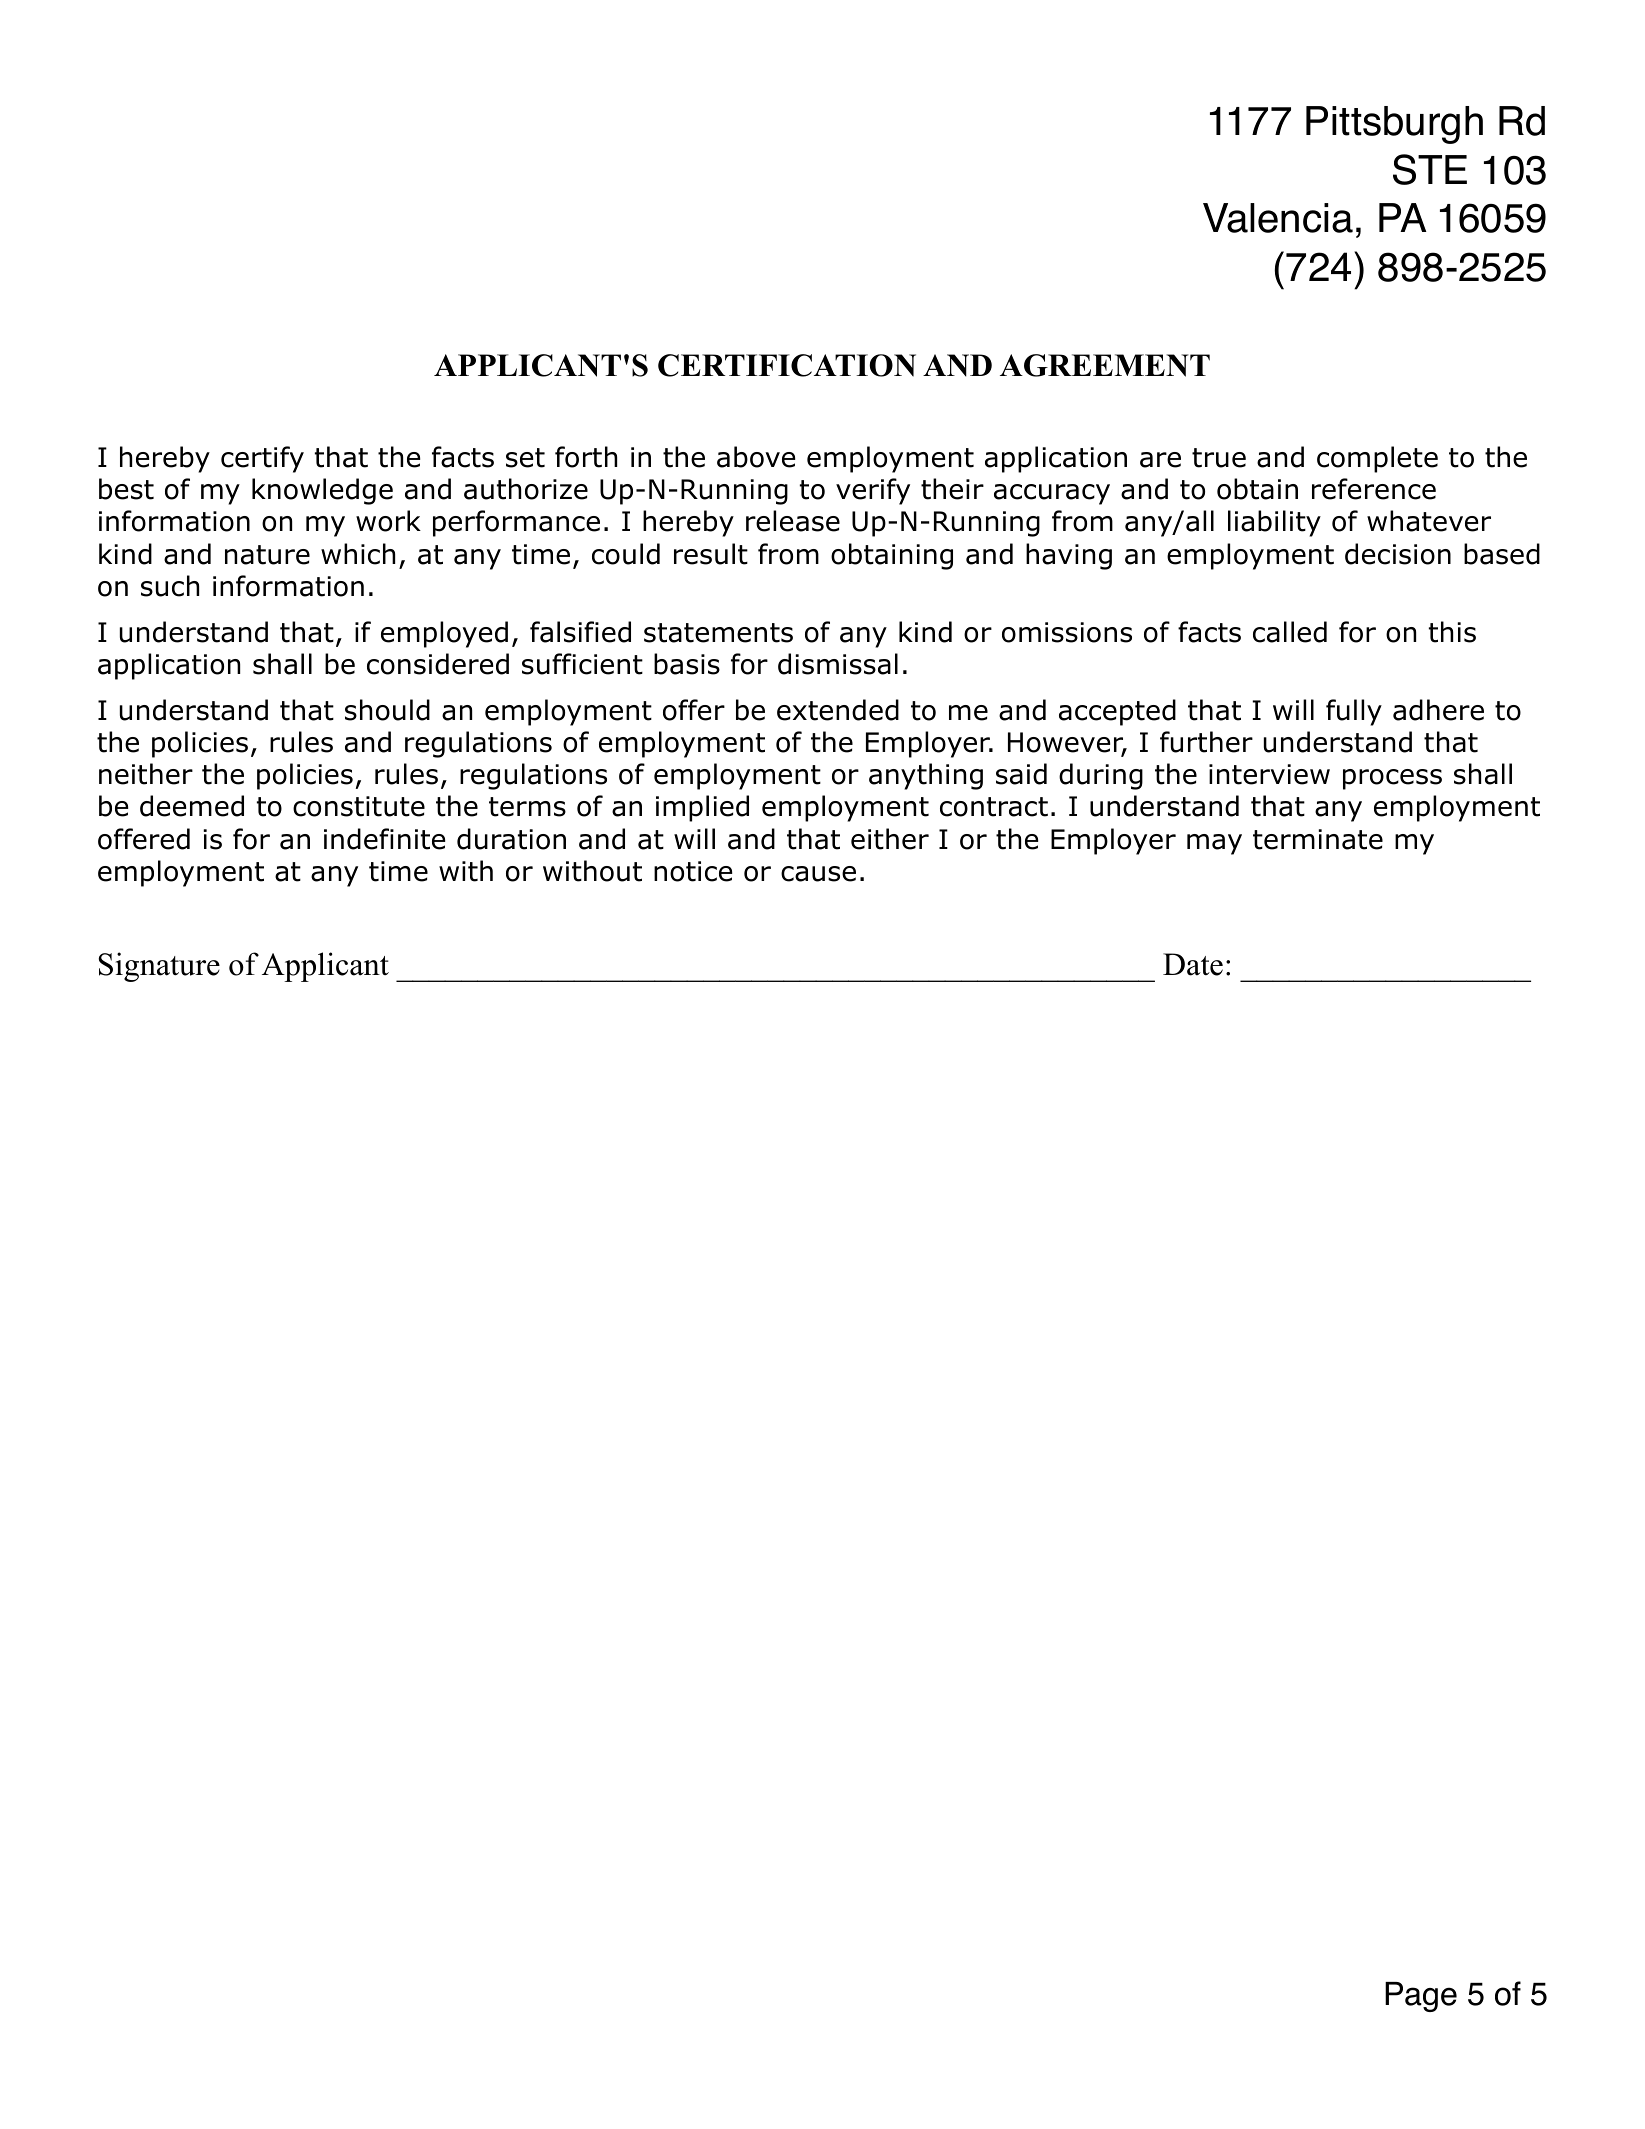 Image resolution: width=1645 pixels, height=2129 pixels. I want to click on process, so click(1392, 779).
